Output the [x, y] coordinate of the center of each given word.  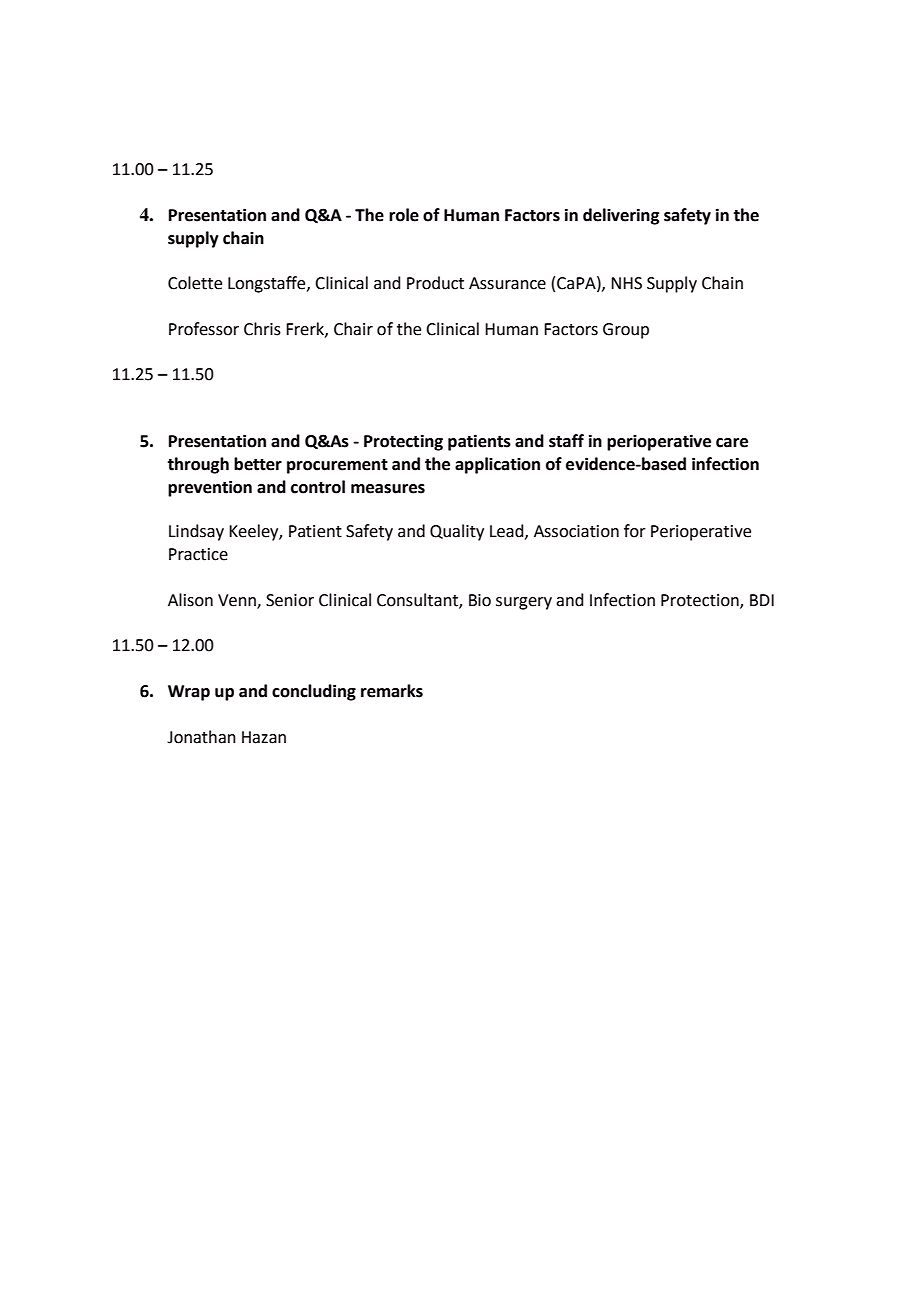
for [635, 531]
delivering [621, 216]
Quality [457, 532]
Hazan [264, 737]
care [732, 443]
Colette [195, 283]
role [404, 215]
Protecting [403, 442]
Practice [198, 554]
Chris [262, 329]
